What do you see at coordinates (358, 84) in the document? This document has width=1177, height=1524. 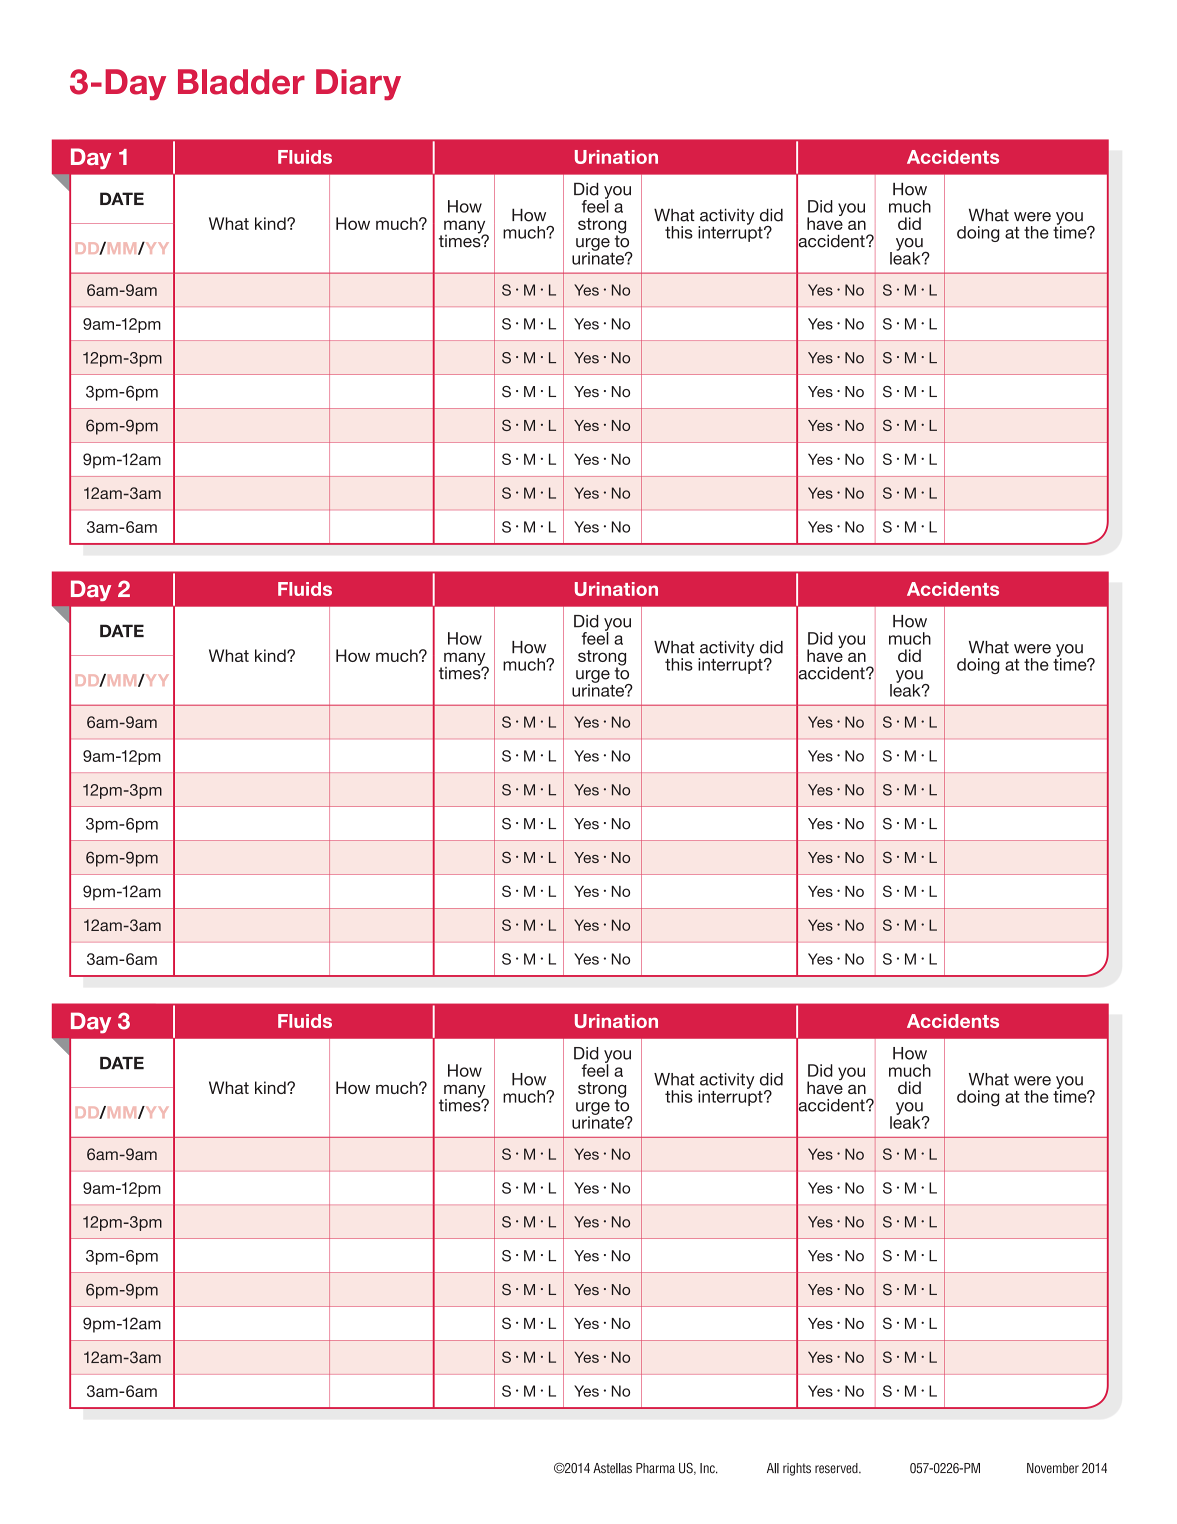 I see `Diary` at bounding box center [358, 84].
